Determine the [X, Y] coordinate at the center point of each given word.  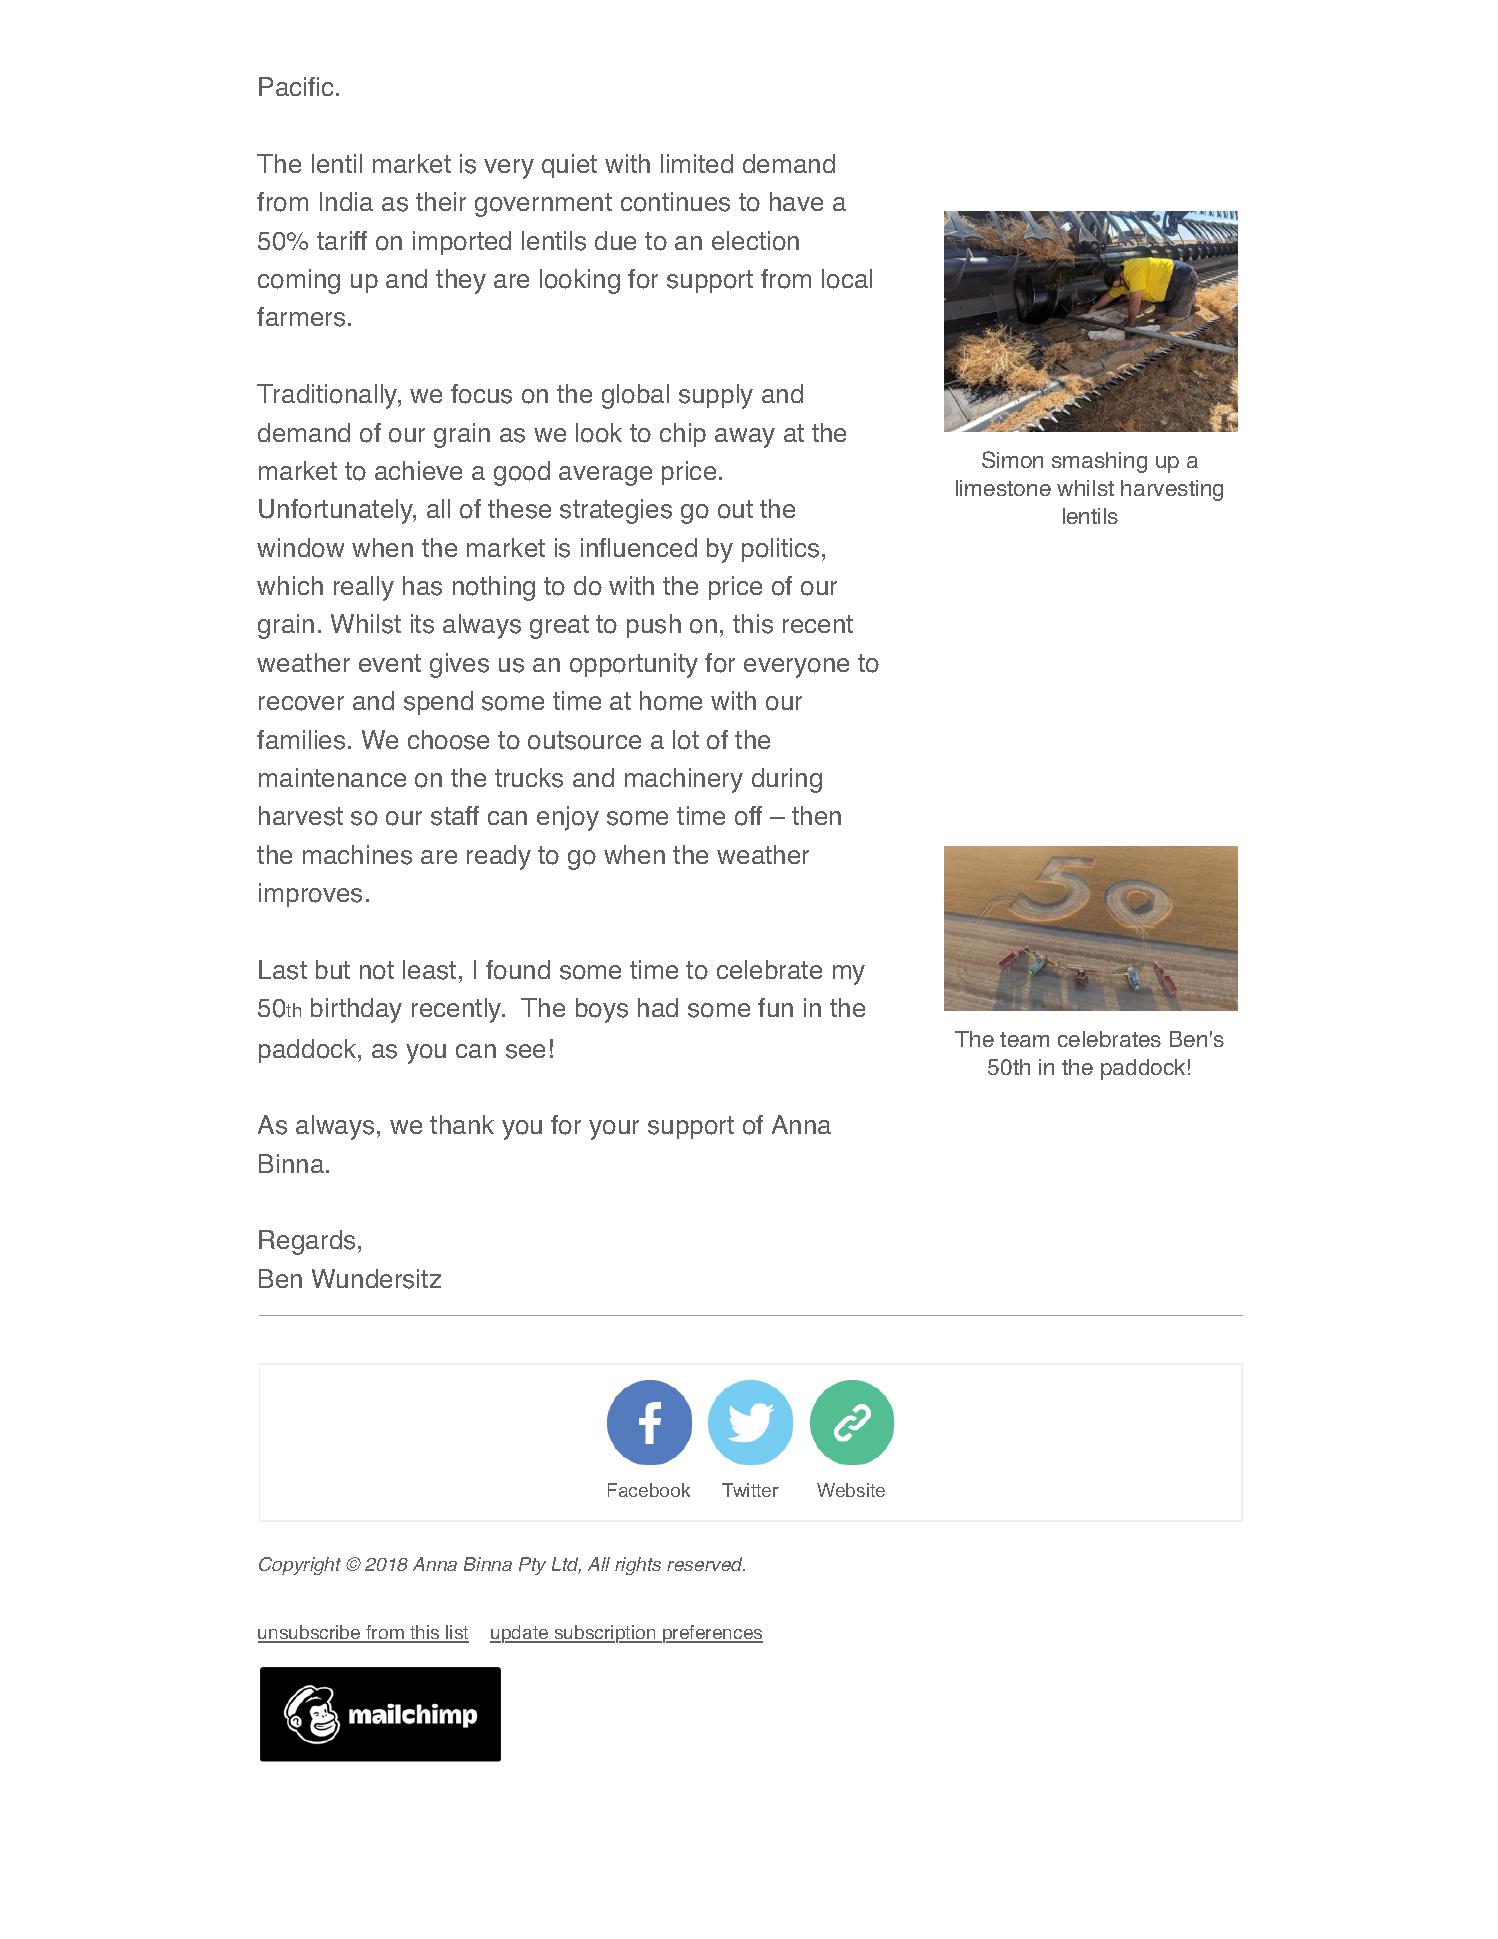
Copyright [300, 1566]
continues [675, 202]
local [847, 279]
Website [851, 1490]
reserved [706, 1564]
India [346, 201]
